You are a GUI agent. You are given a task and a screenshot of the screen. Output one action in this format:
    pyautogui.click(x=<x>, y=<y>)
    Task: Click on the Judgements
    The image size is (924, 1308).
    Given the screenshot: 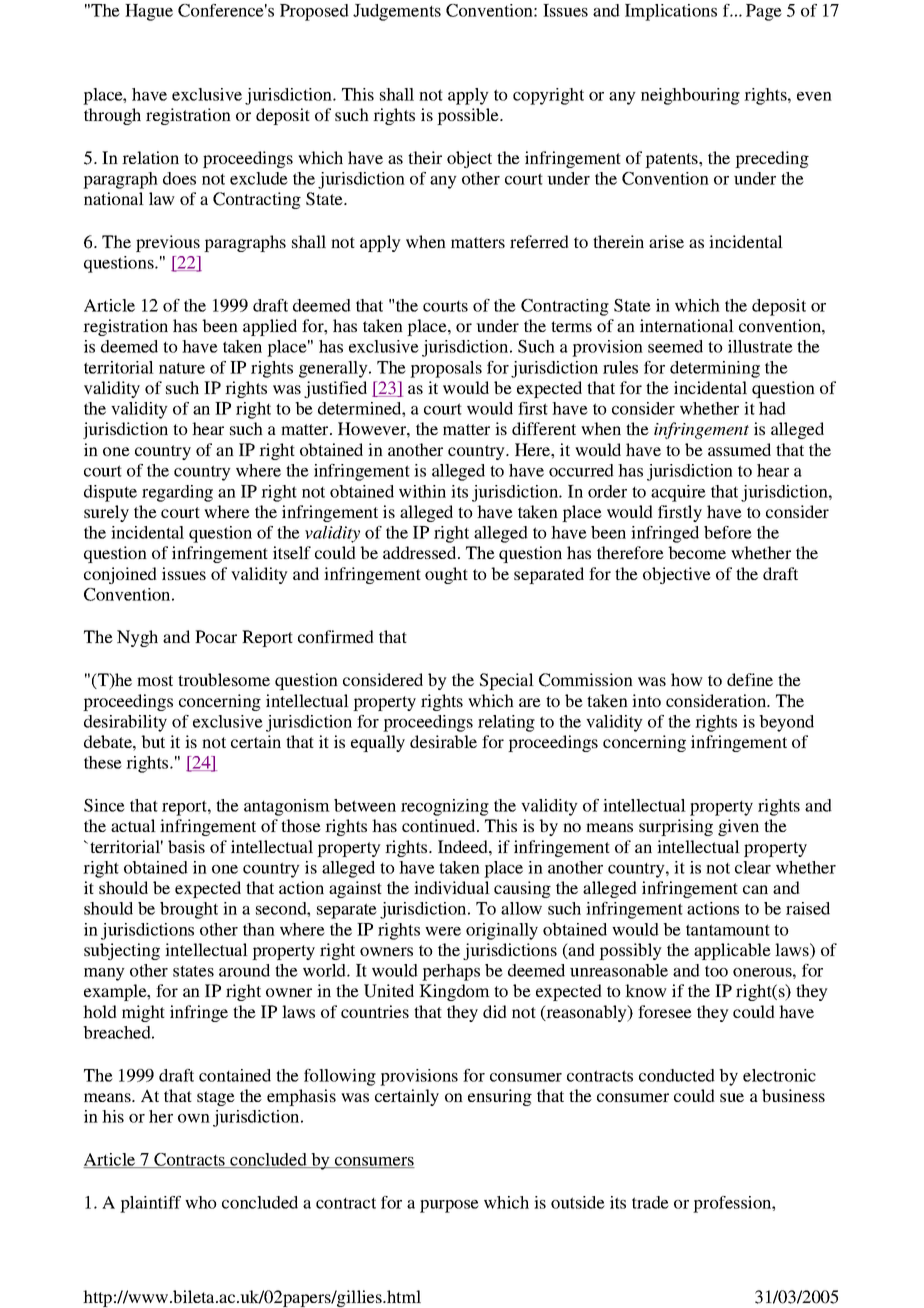 What is the action you would take?
    pyautogui.click(x=397, y=12)
